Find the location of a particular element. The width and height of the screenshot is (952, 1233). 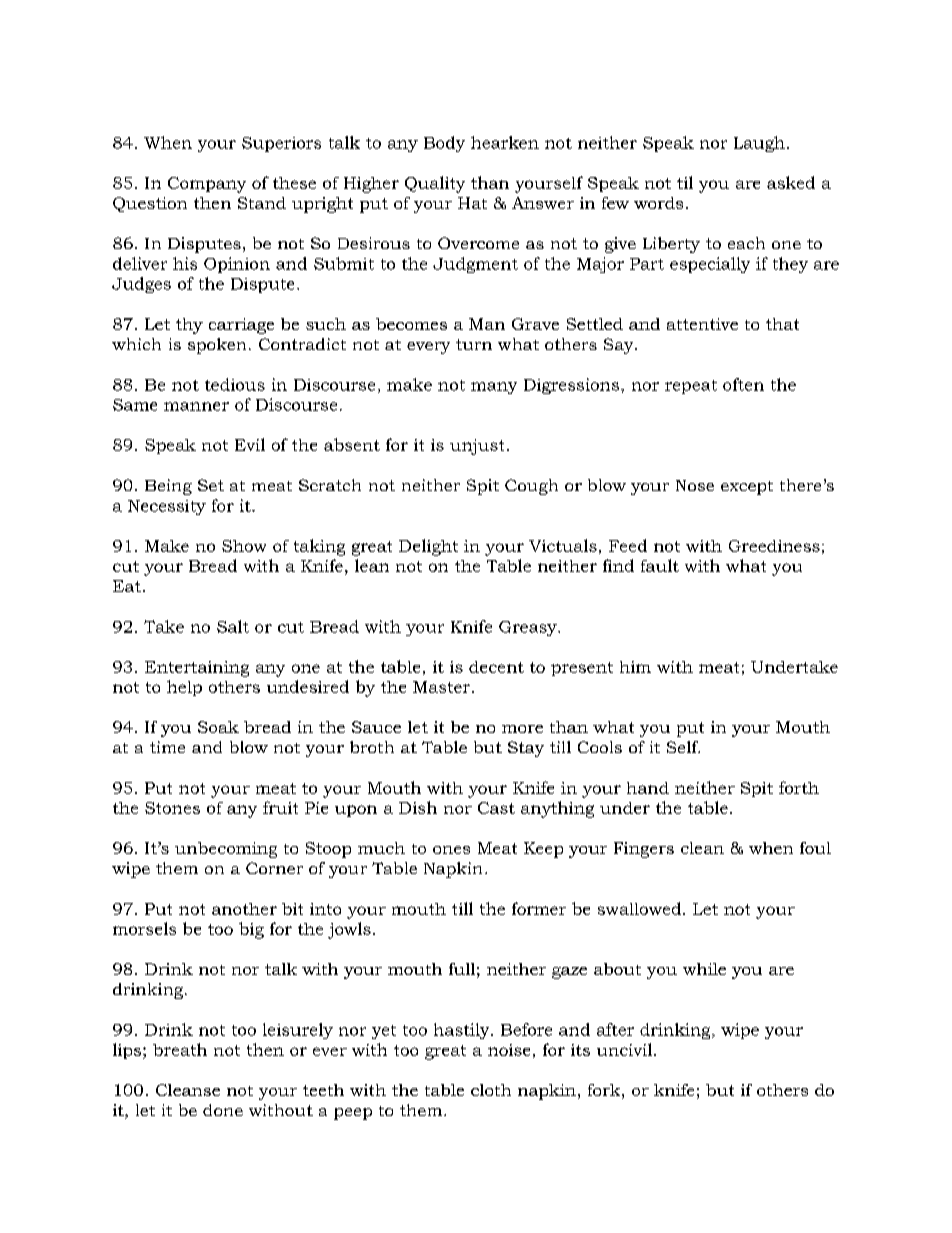

unjust is located at coordinates (477, 447).
